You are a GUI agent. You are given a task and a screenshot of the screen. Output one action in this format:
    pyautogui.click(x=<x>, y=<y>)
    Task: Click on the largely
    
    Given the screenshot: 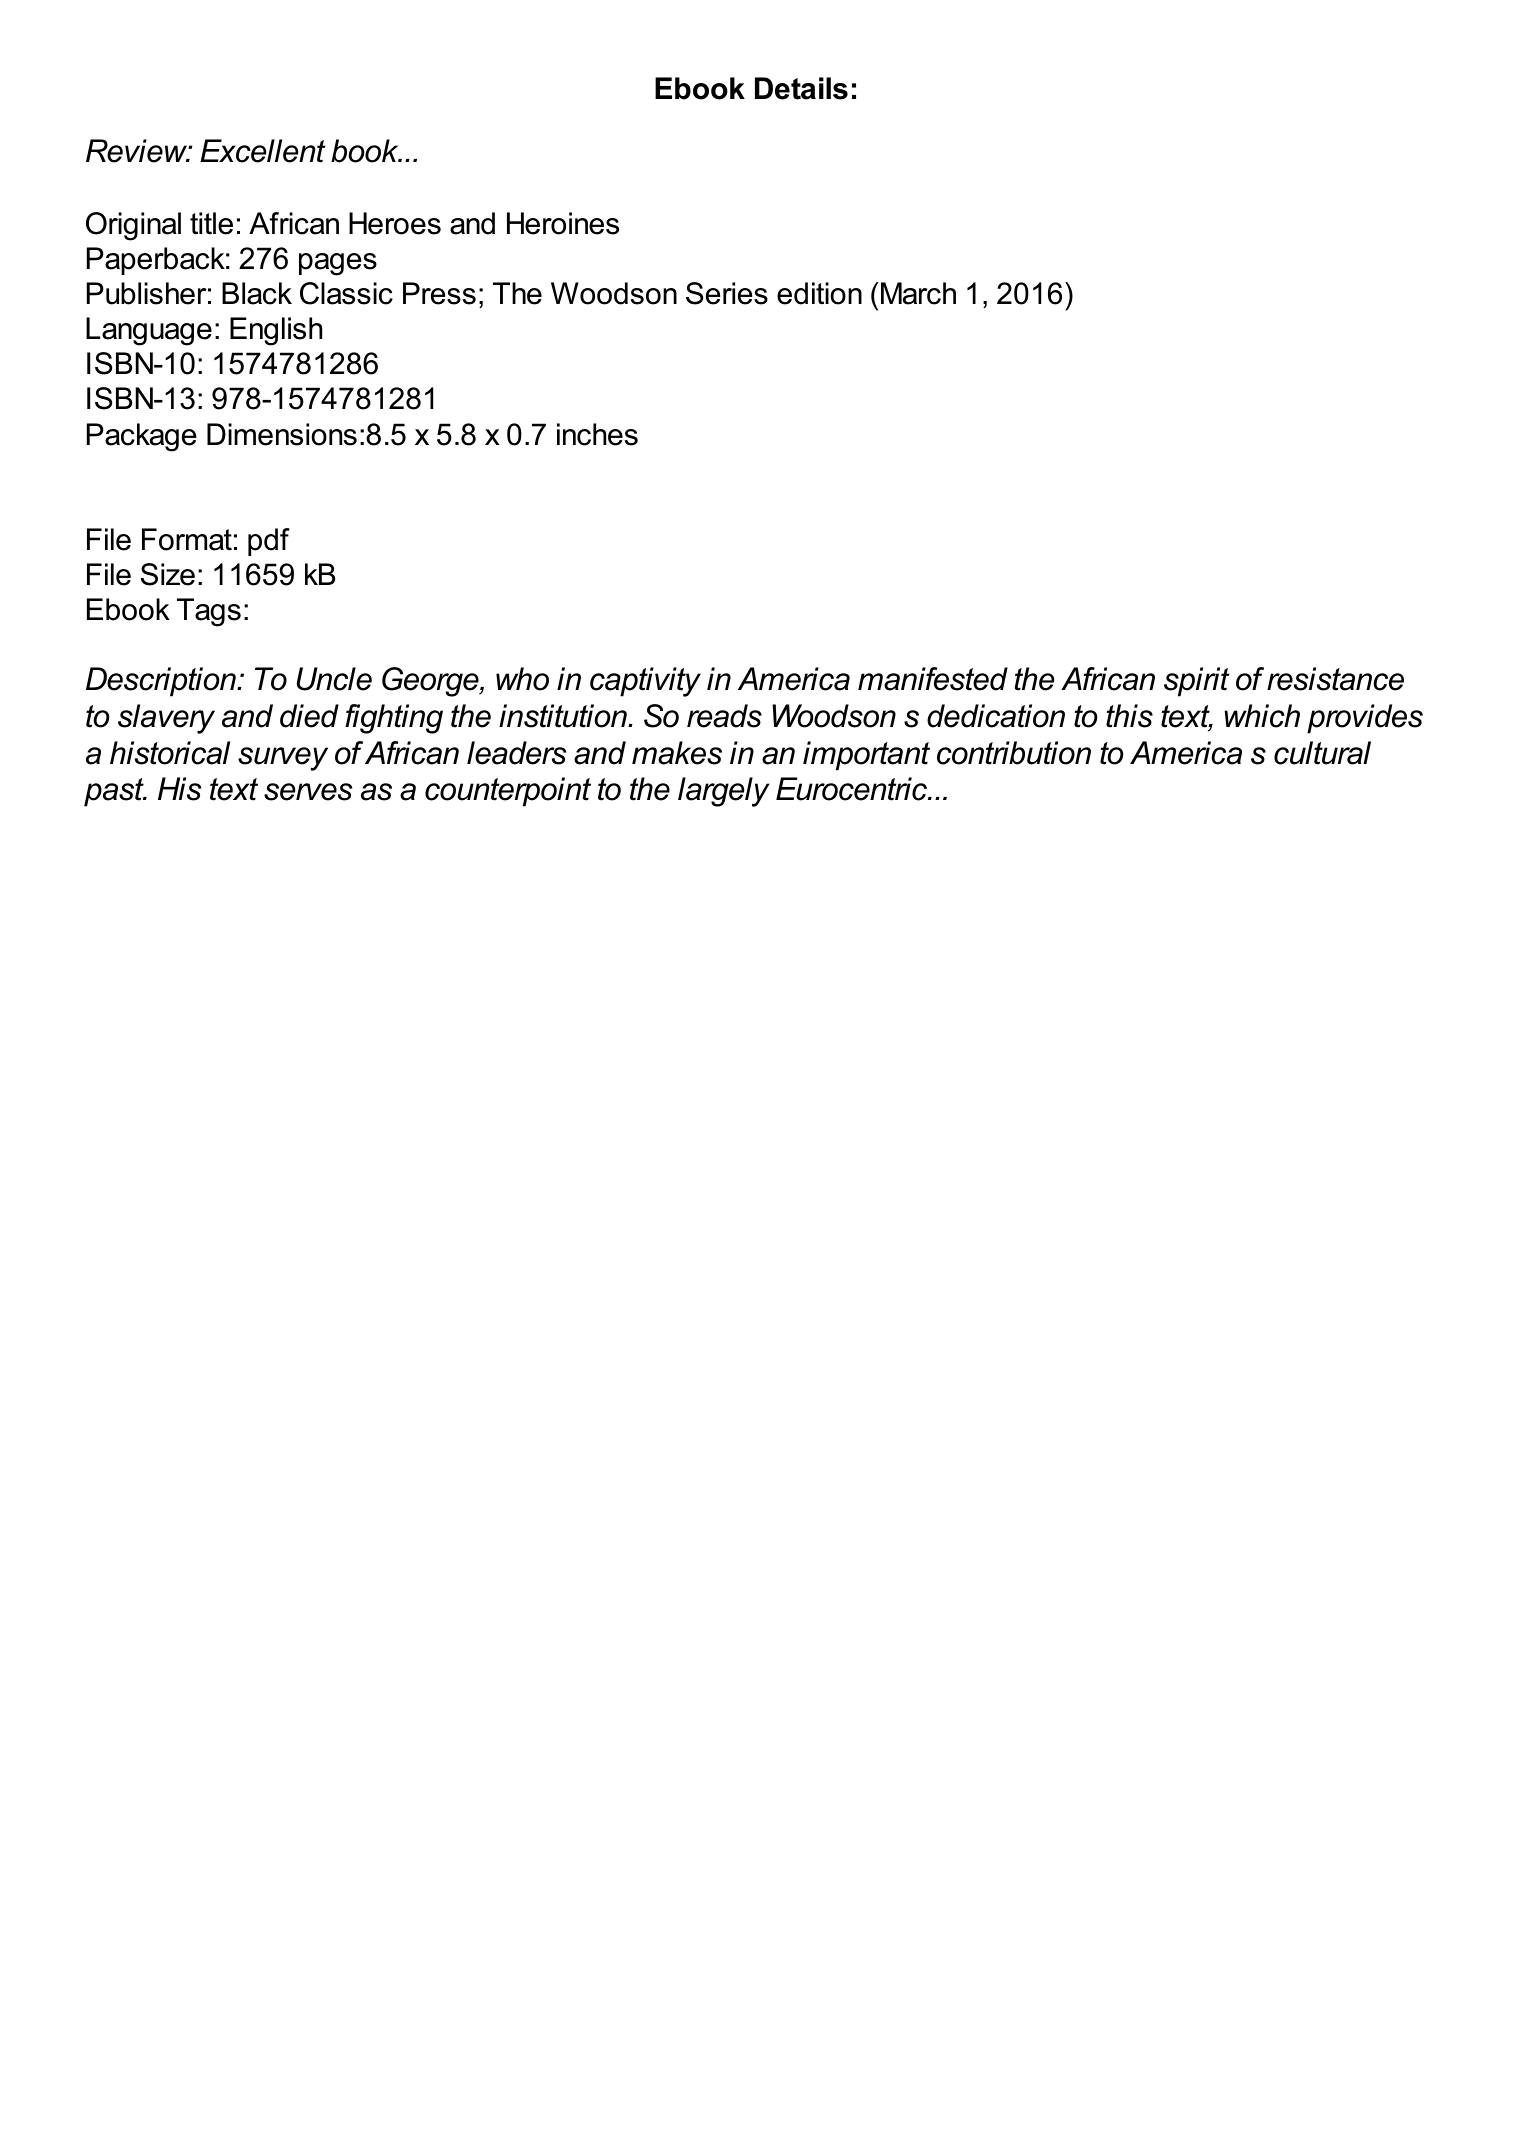 What is the action you would take?
    pyautogui.click(x=723, y=792)
